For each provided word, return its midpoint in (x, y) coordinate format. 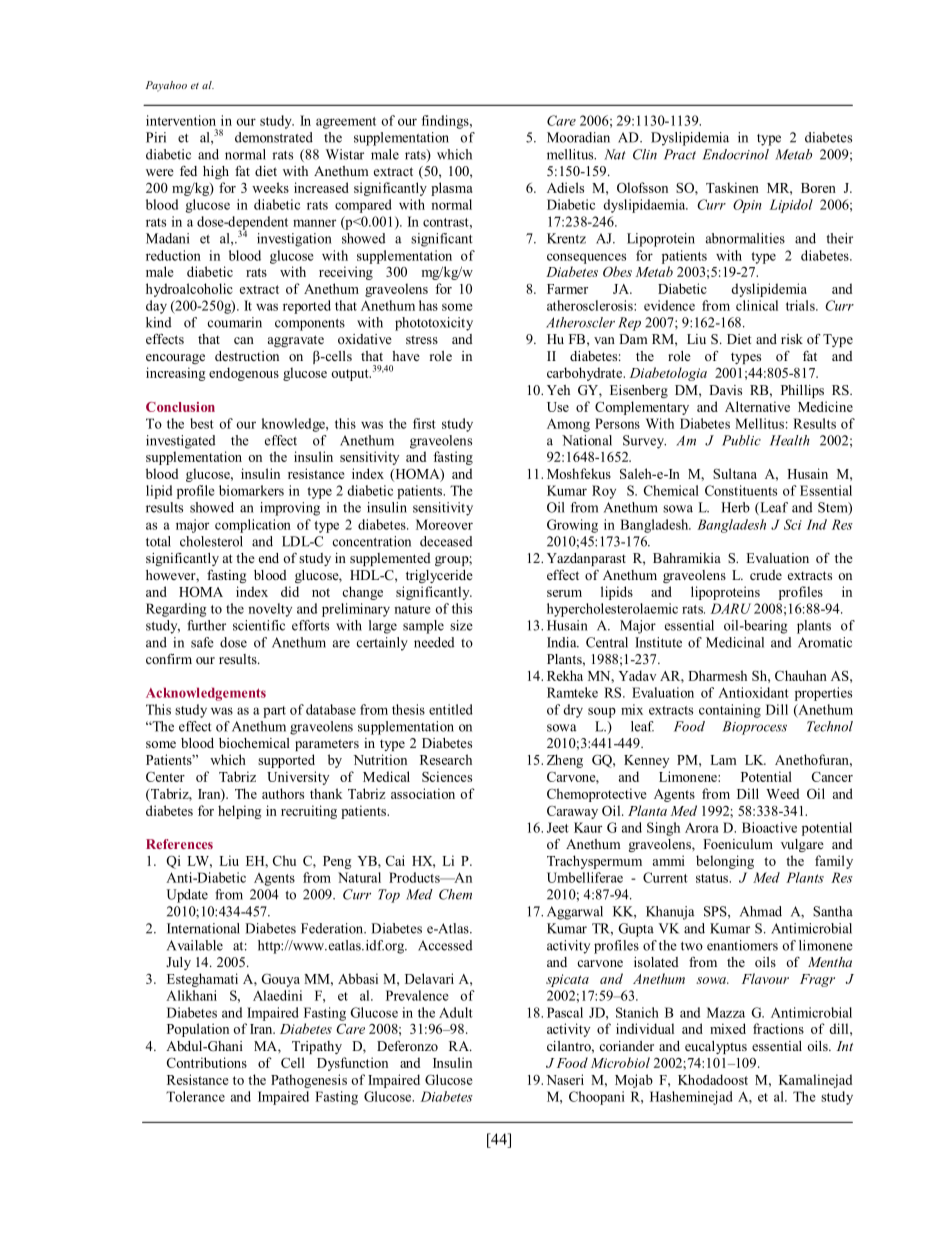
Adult (456, 1012)
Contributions (207, 1062)
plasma (451, 189)
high (216, 172)
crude (766, 575)
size (461, 625)
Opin (747, 206)
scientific (259, 625)
